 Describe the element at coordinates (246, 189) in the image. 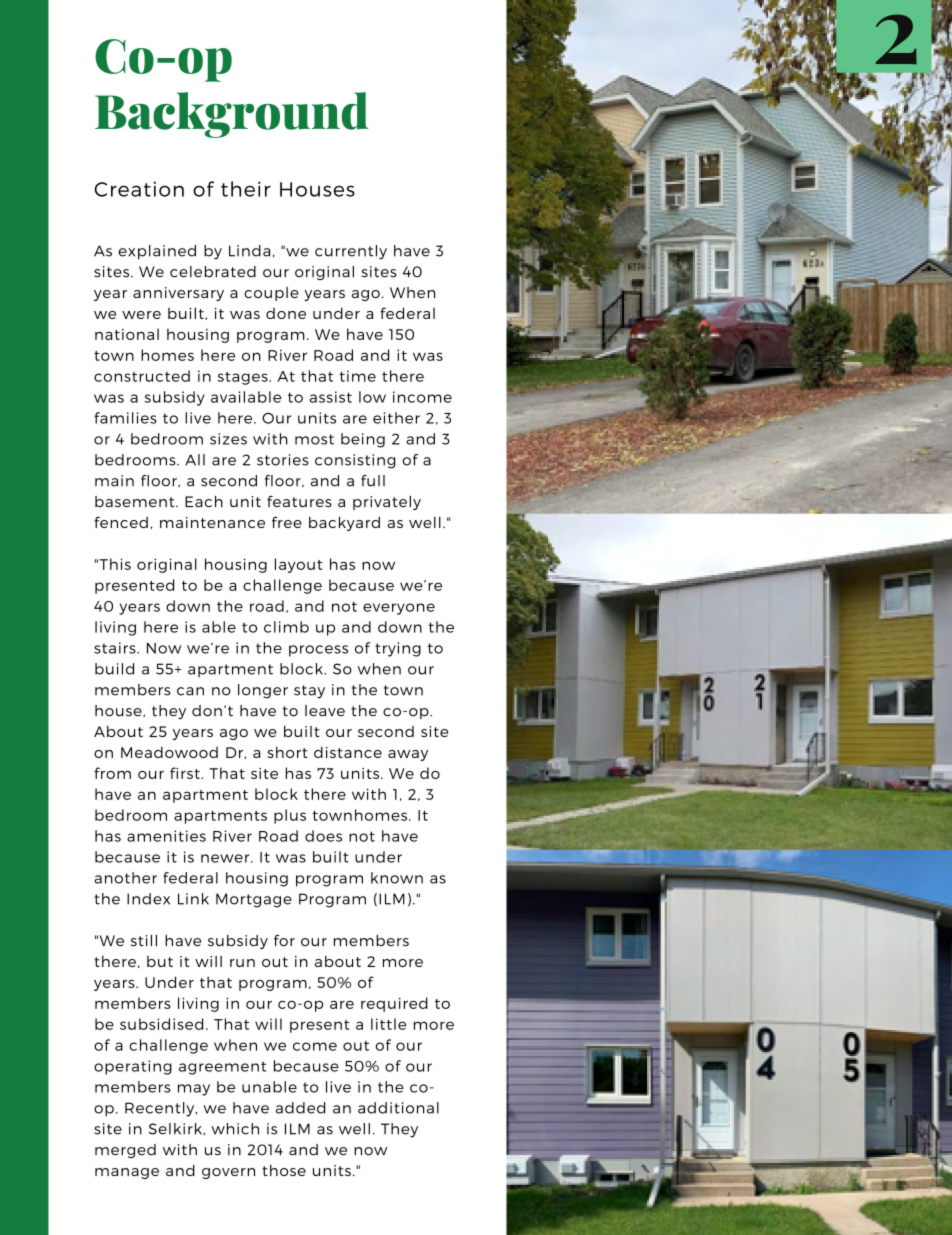

I see `their` at that location.
